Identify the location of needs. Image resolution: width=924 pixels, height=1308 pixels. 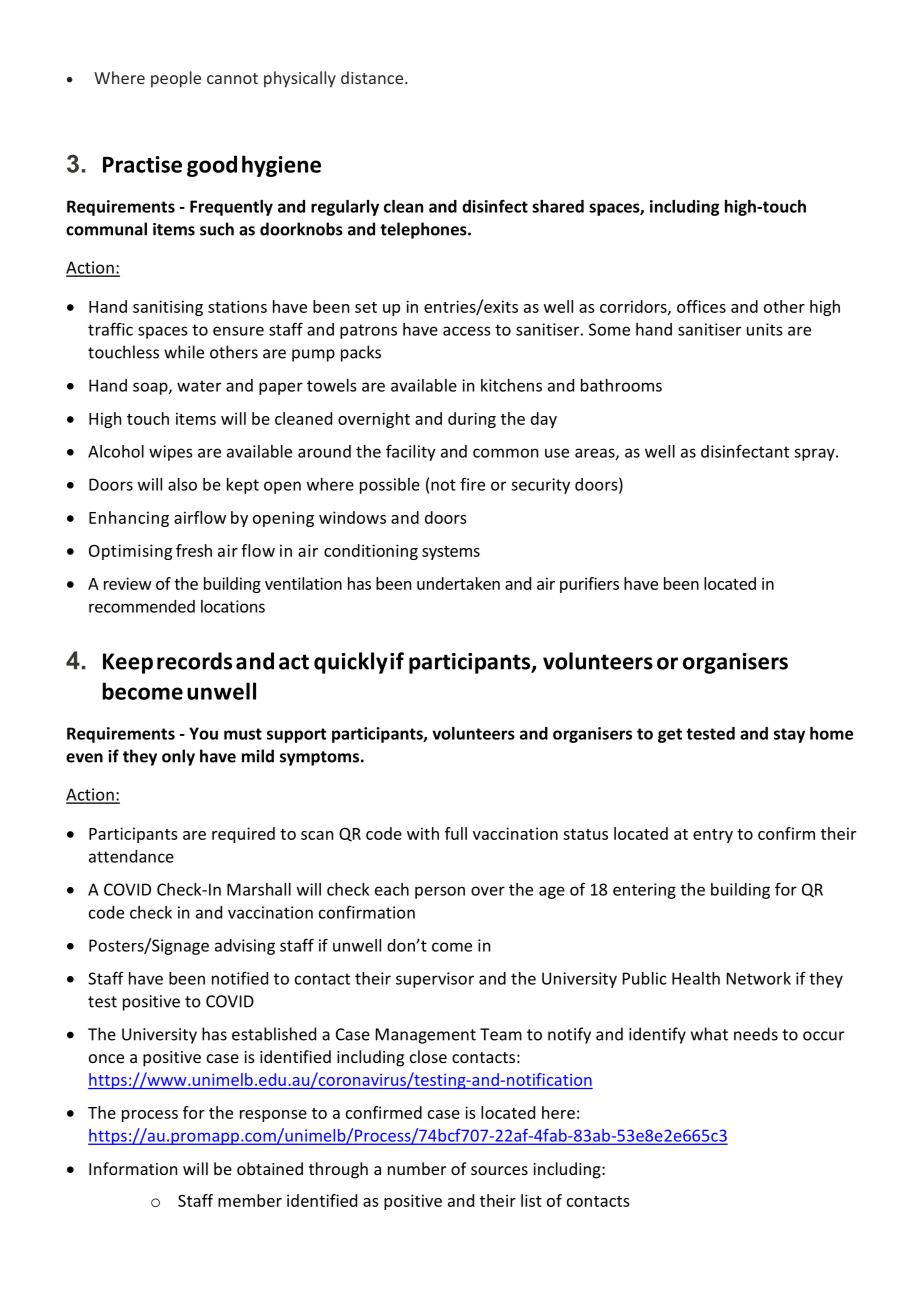
(756, 1034).
